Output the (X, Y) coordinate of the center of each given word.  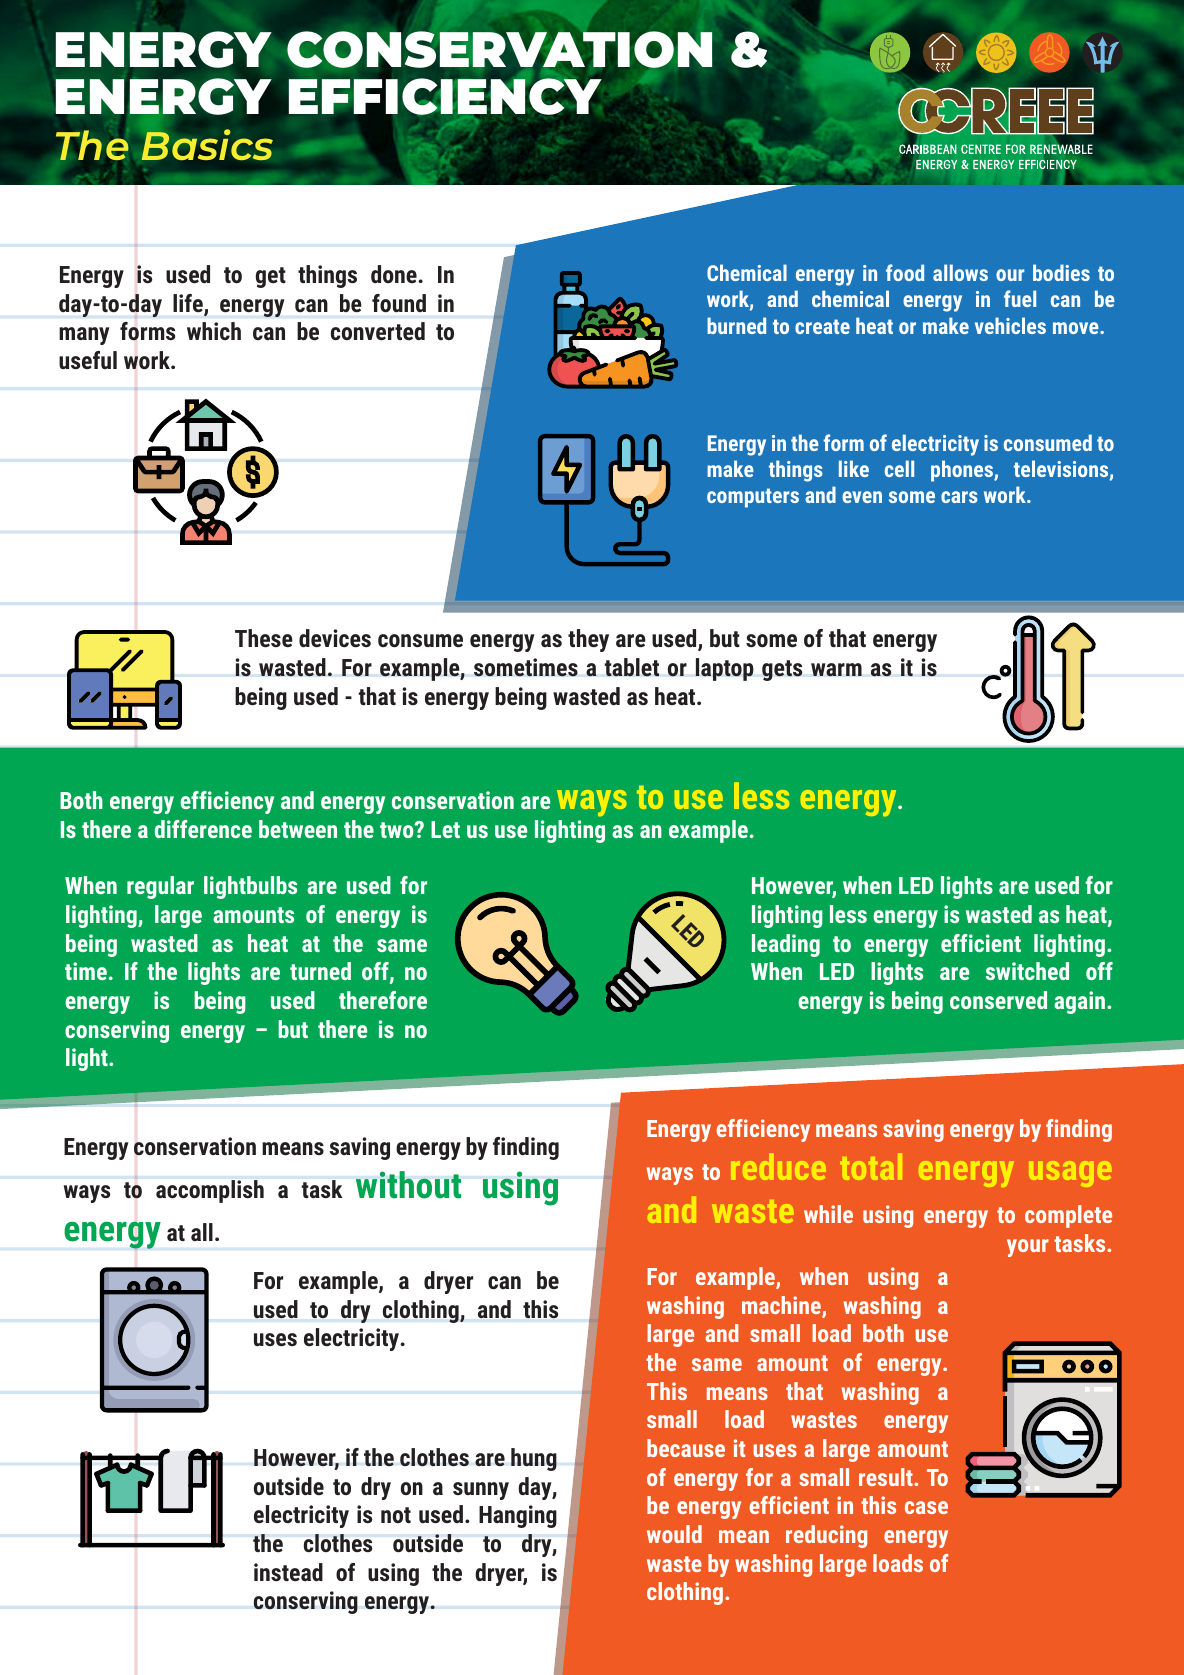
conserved (998, 1000)
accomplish (210, 1191)
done (395, 274)
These (264, 638)
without (408, 1185)
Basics (207, 144)
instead (288, 1572)
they (588, 640)
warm (836, 670)
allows (960, 272)
